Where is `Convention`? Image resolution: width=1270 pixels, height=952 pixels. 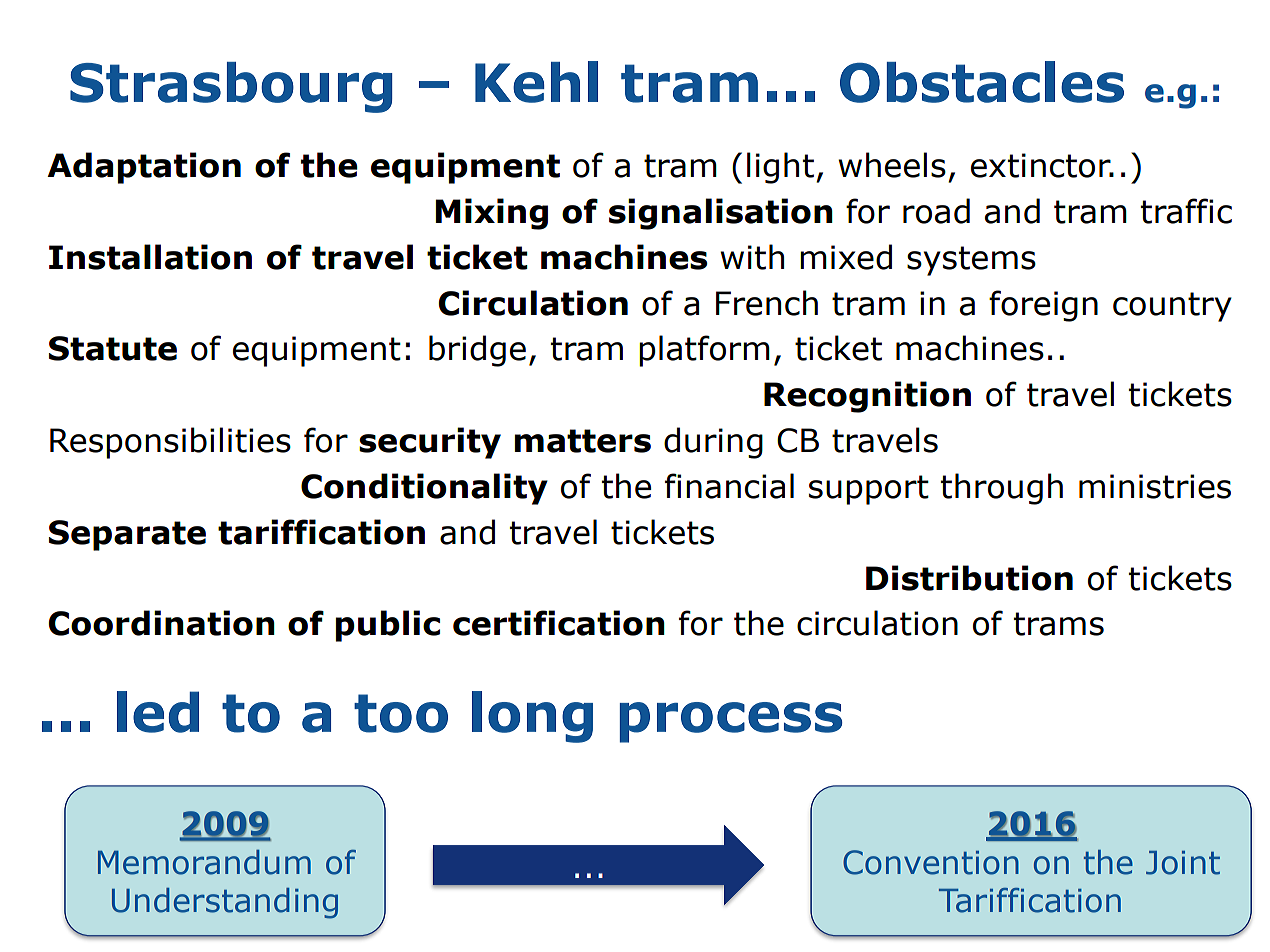 Convention is located at coordinates (931, 862).
